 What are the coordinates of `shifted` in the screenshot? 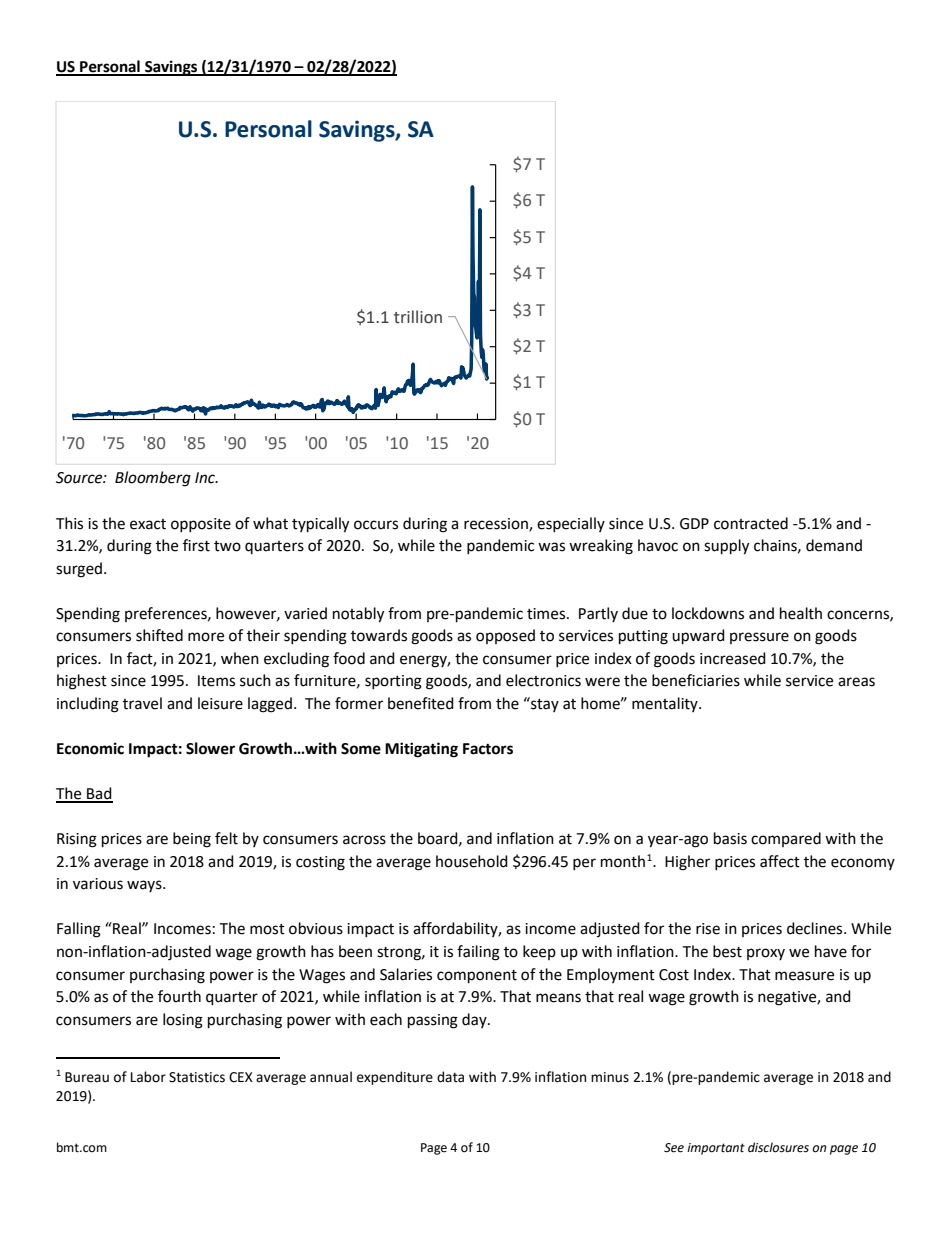 It's located at (159, 635).
